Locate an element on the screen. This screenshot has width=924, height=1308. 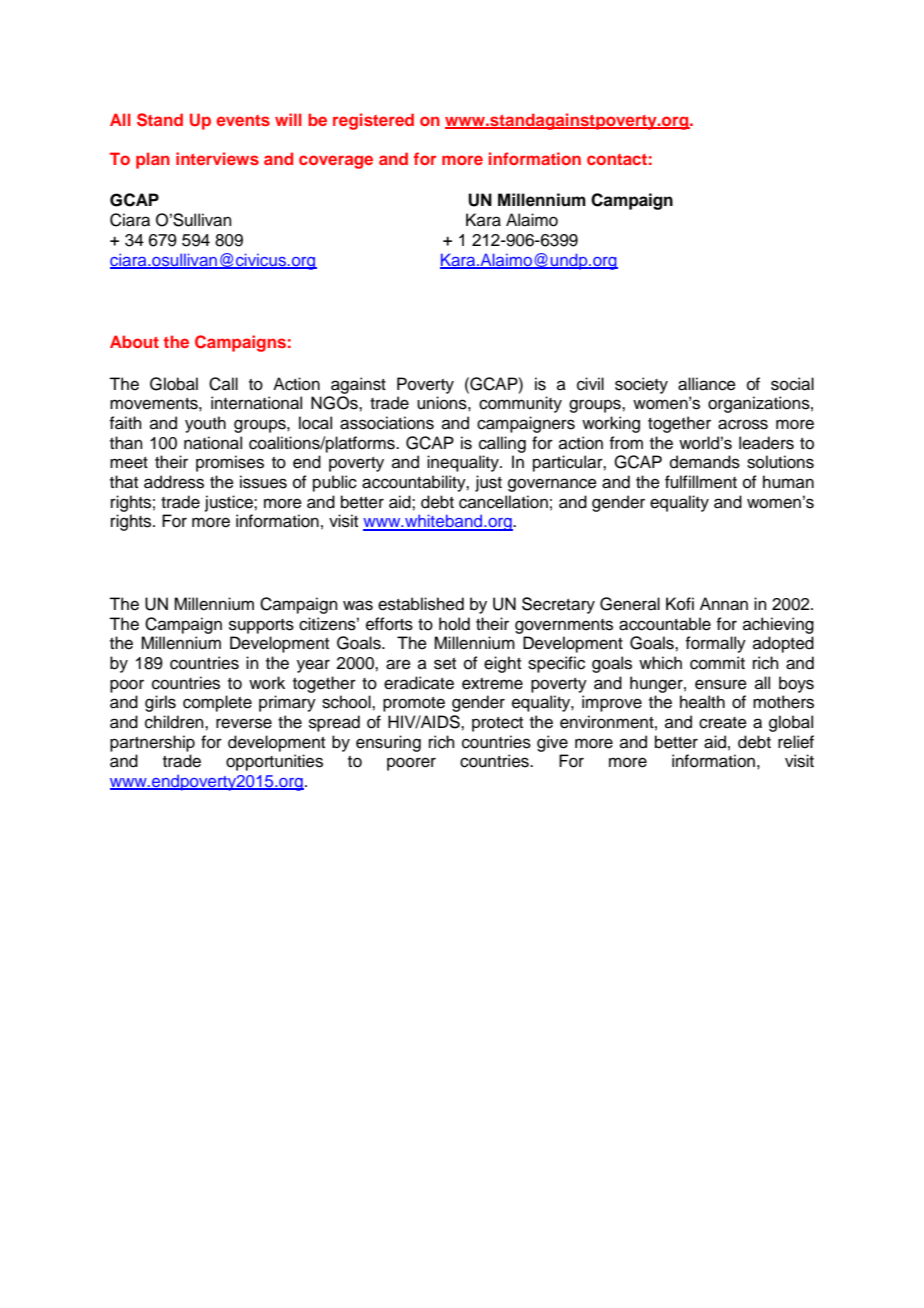
registered is located at coordinates (373, 121).
